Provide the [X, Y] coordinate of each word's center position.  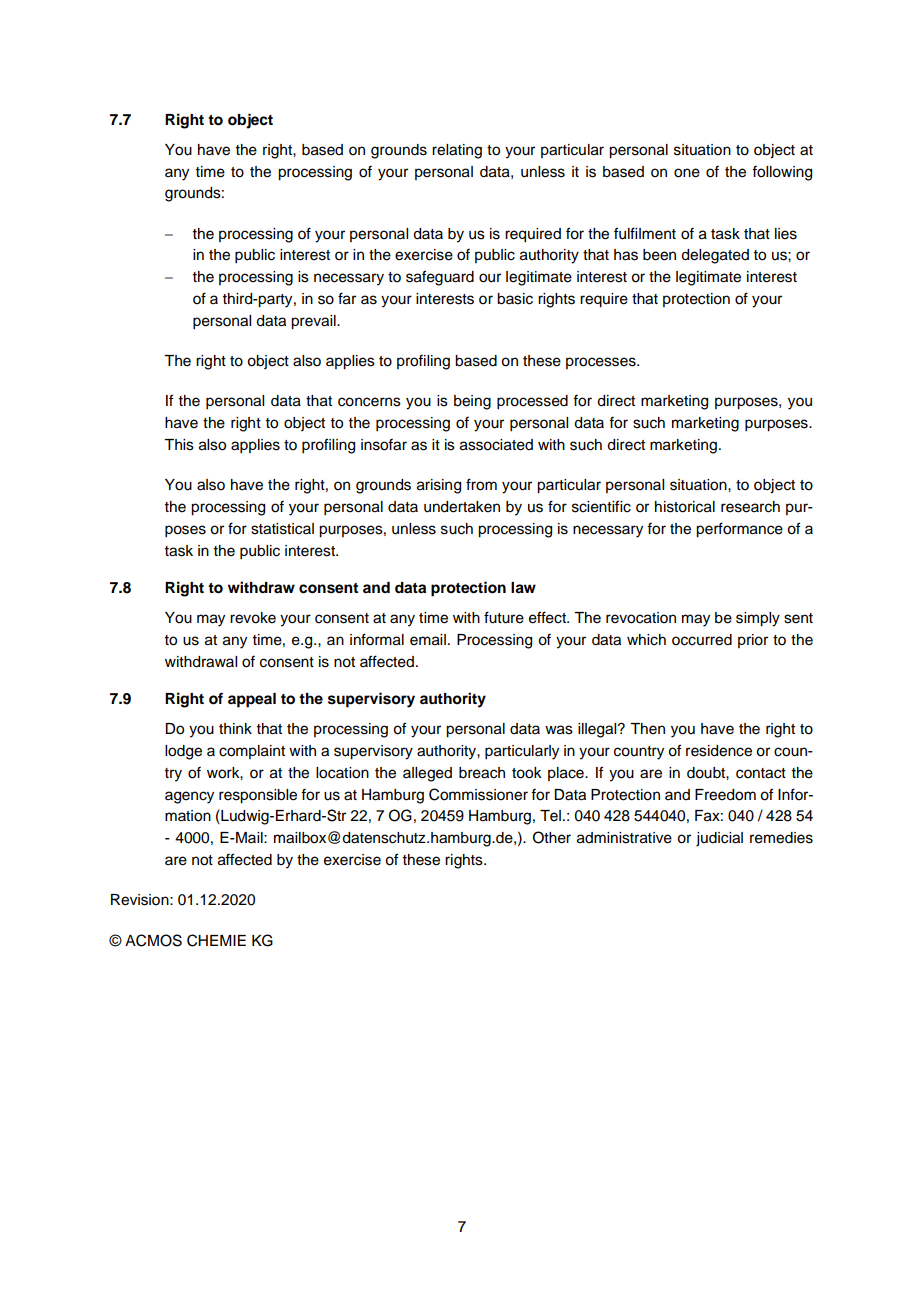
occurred [702, 640]
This [179, 445]
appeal [252, 700]
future [504, 617]
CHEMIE [216, 940]
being [472, 402]
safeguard [440, 278]
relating [457, 151]
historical [685, 507]
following [782, 173]
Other [552, 837]
